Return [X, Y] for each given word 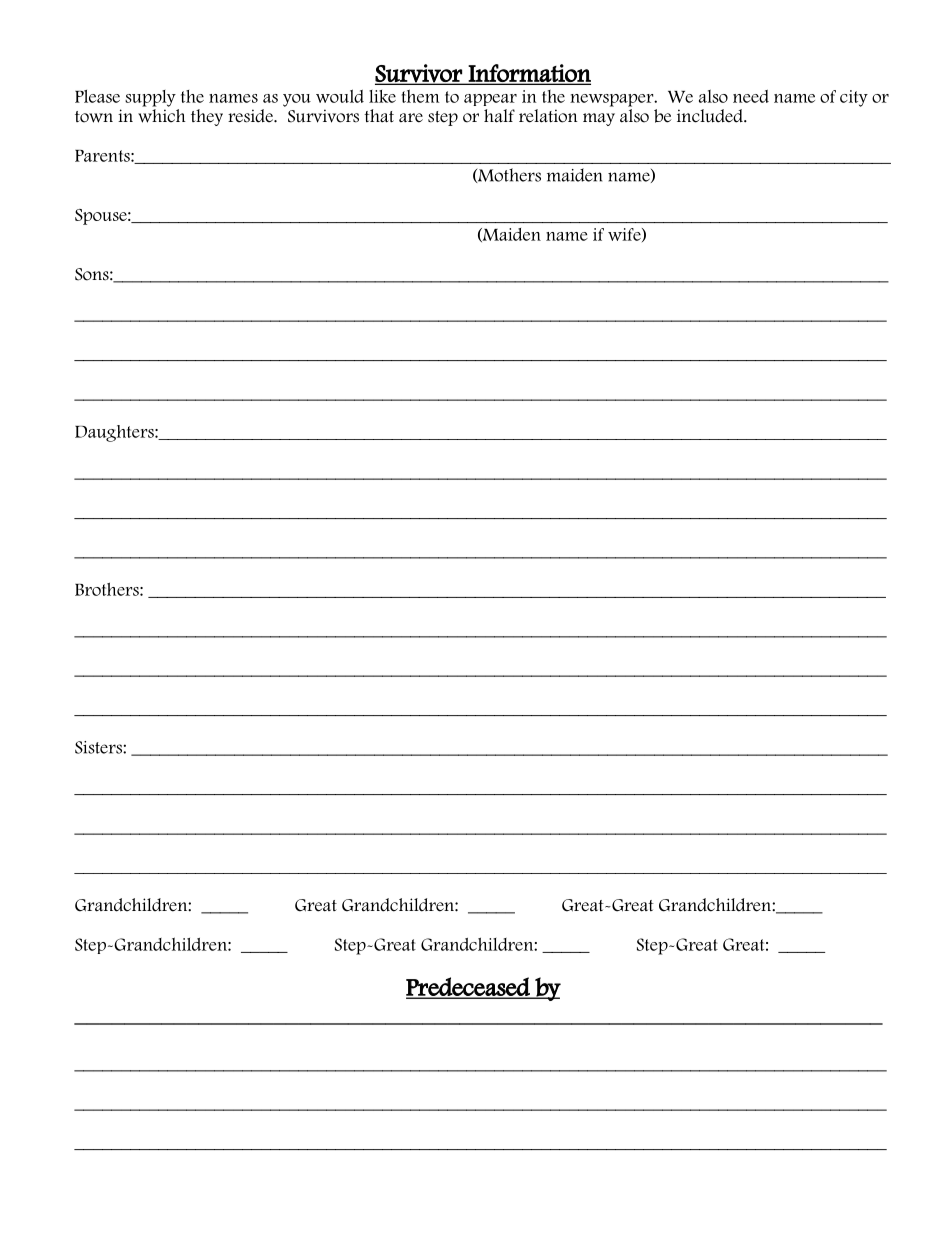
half [499, 116]
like [382, 96]
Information [529, 74]
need [751, 96]
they [207, 117]
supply [150, 98]
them [420, 96]
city [854, 98]
